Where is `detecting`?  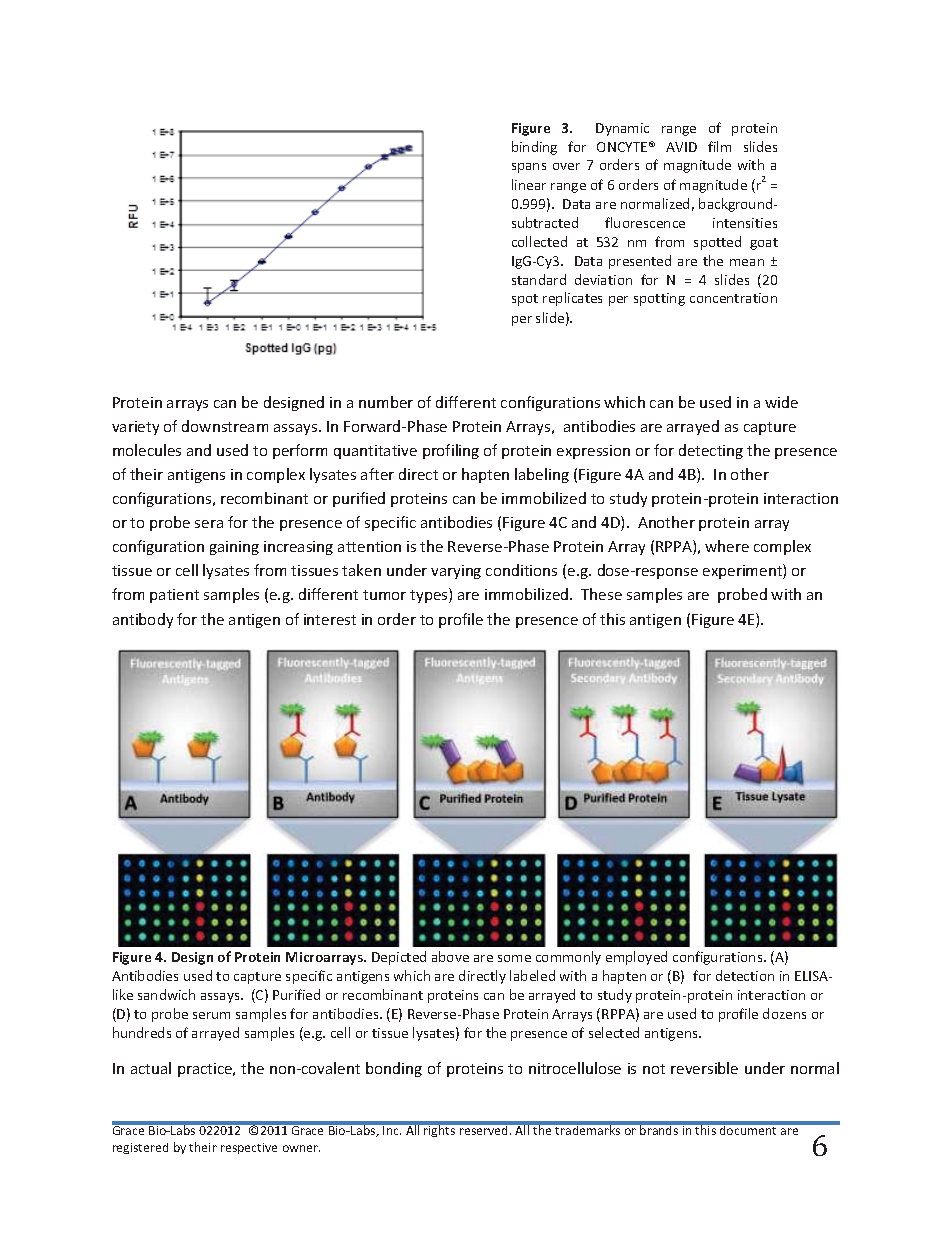 detecting is located at coordinates (711, 451).
